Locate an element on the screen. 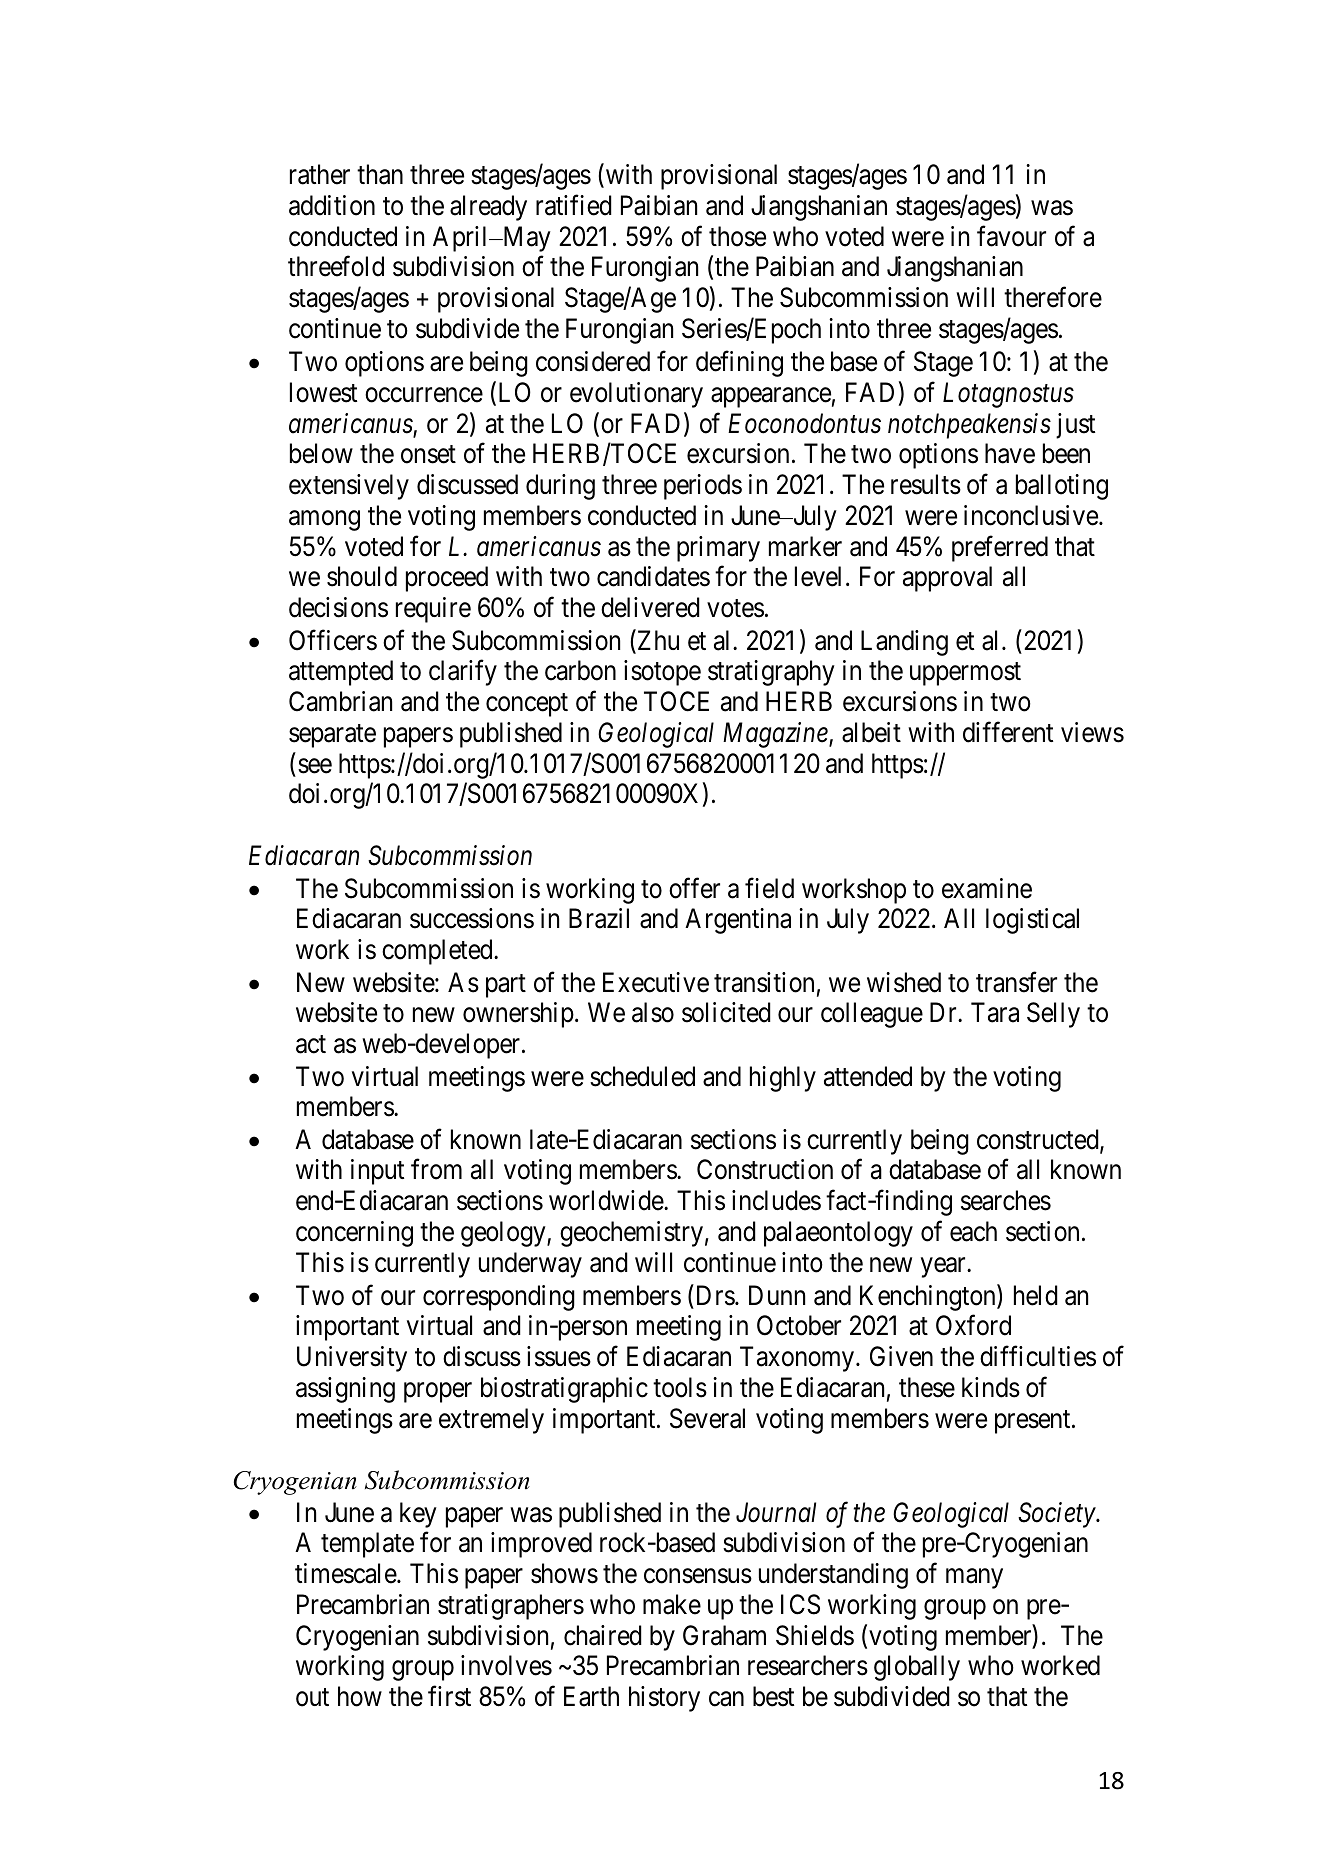 This screenshot has width=1325, height=1875. Argentina is located at coordinates (738, 921).
